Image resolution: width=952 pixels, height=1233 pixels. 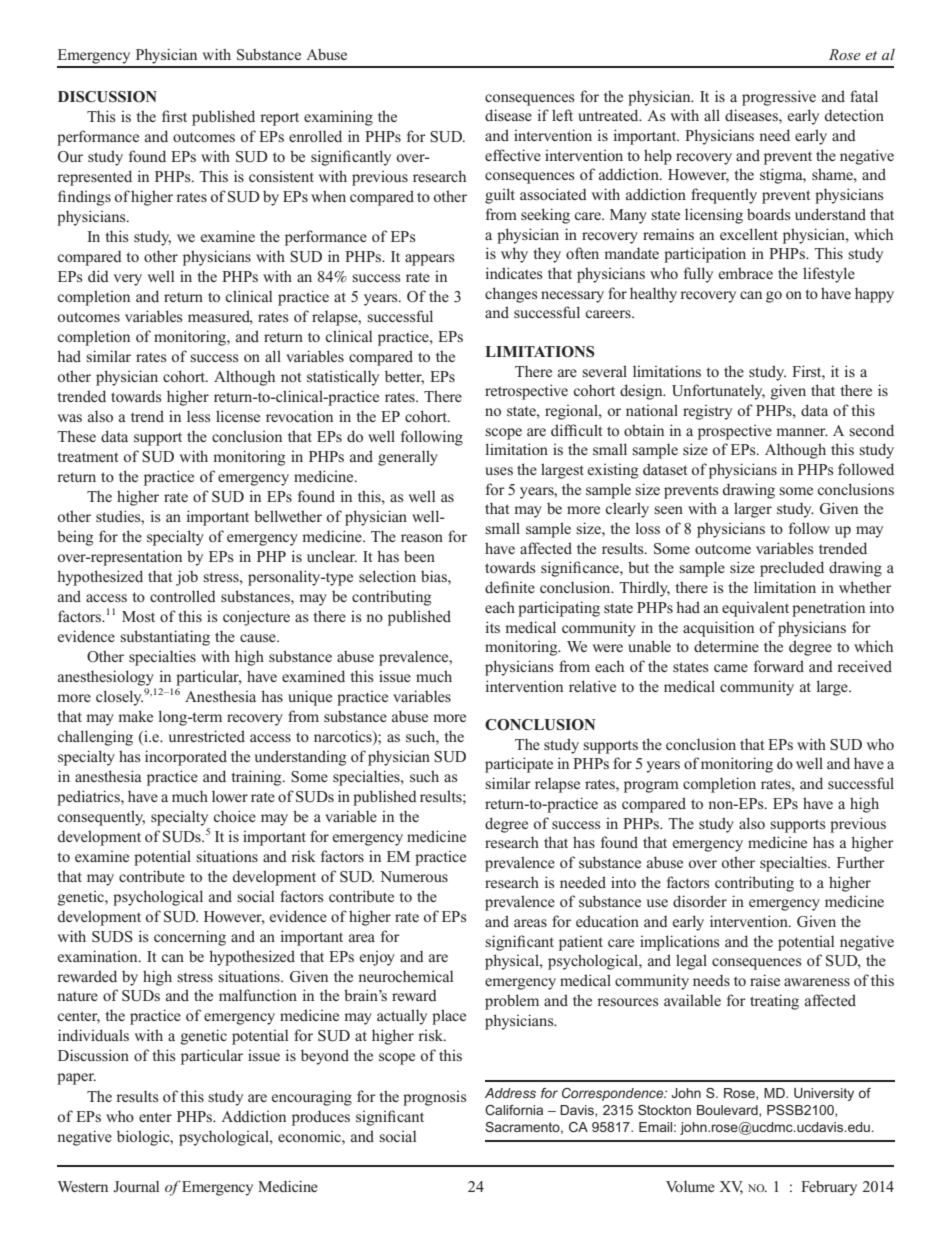 What do you see at coordinates (779, 98) in the page?
I see `progressive` at bounding box center [779, 98].
